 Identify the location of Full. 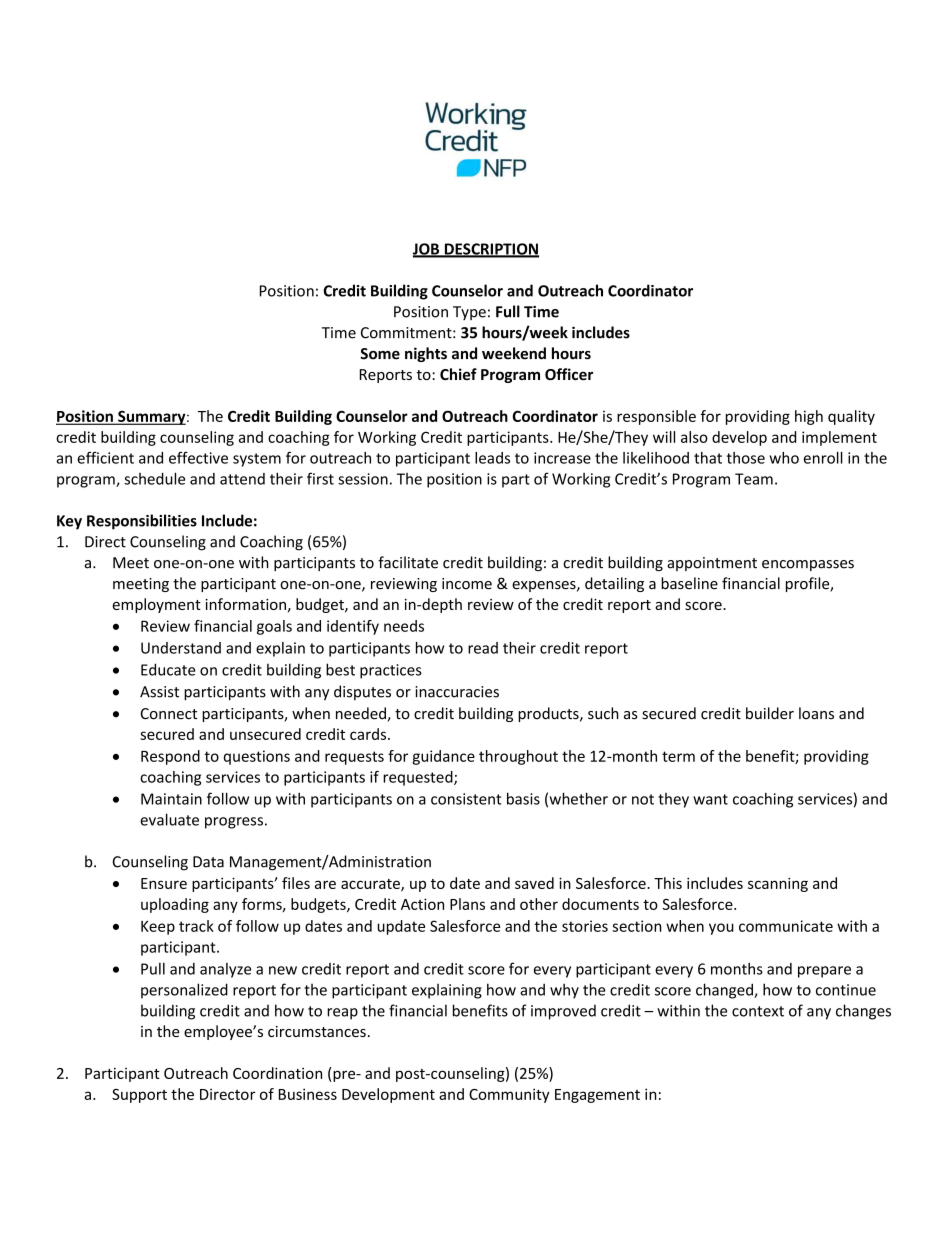
(508, 311).
